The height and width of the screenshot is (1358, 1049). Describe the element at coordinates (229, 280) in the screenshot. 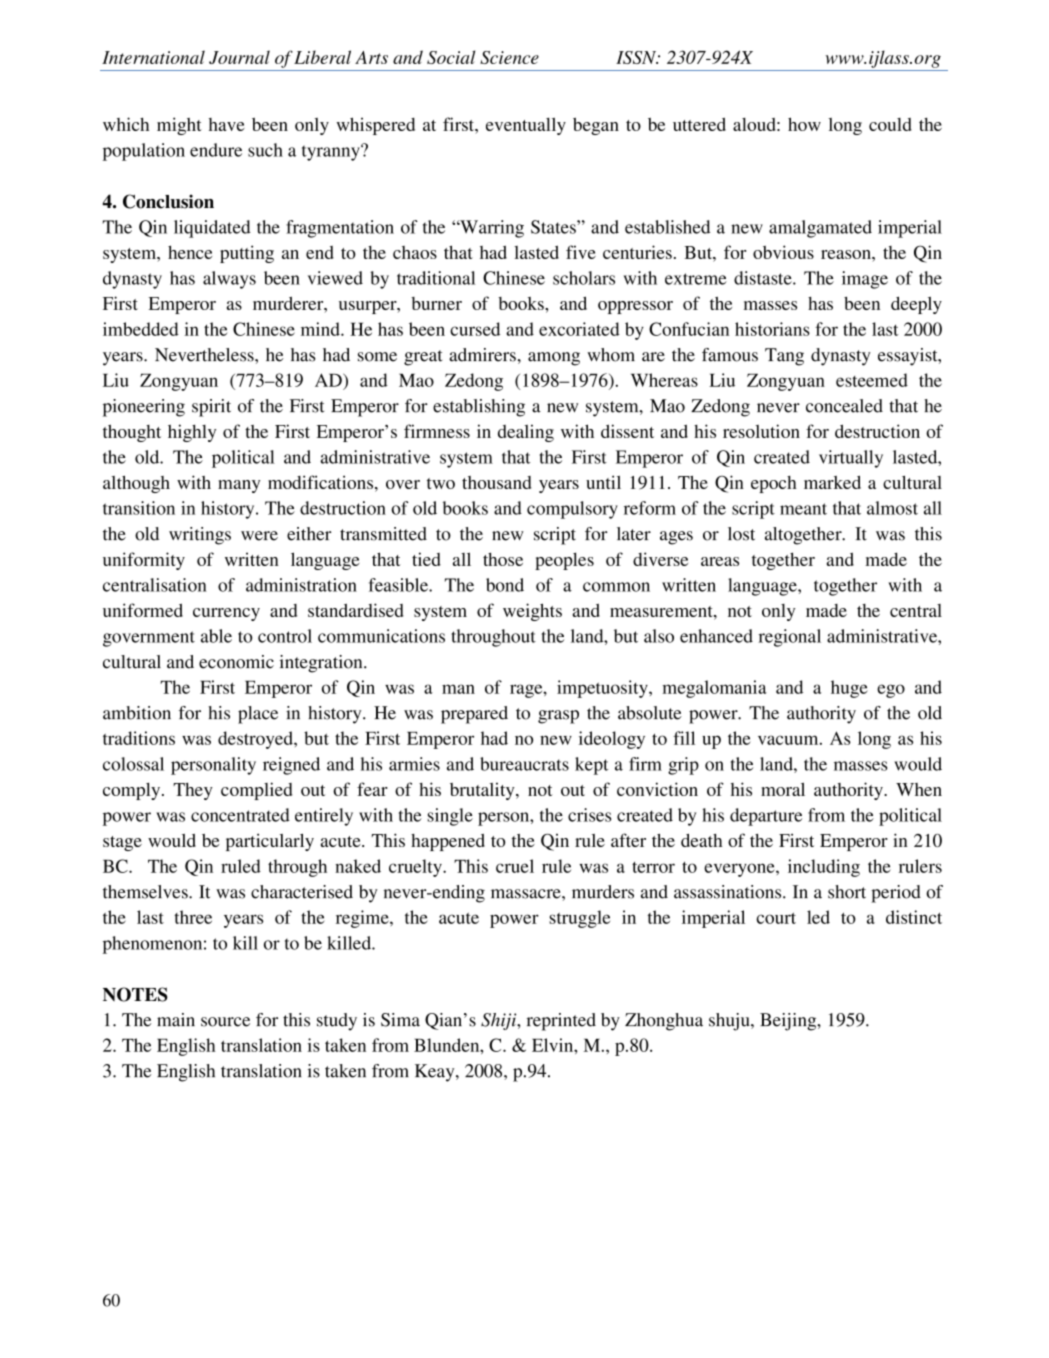

I see `always` at that location.
